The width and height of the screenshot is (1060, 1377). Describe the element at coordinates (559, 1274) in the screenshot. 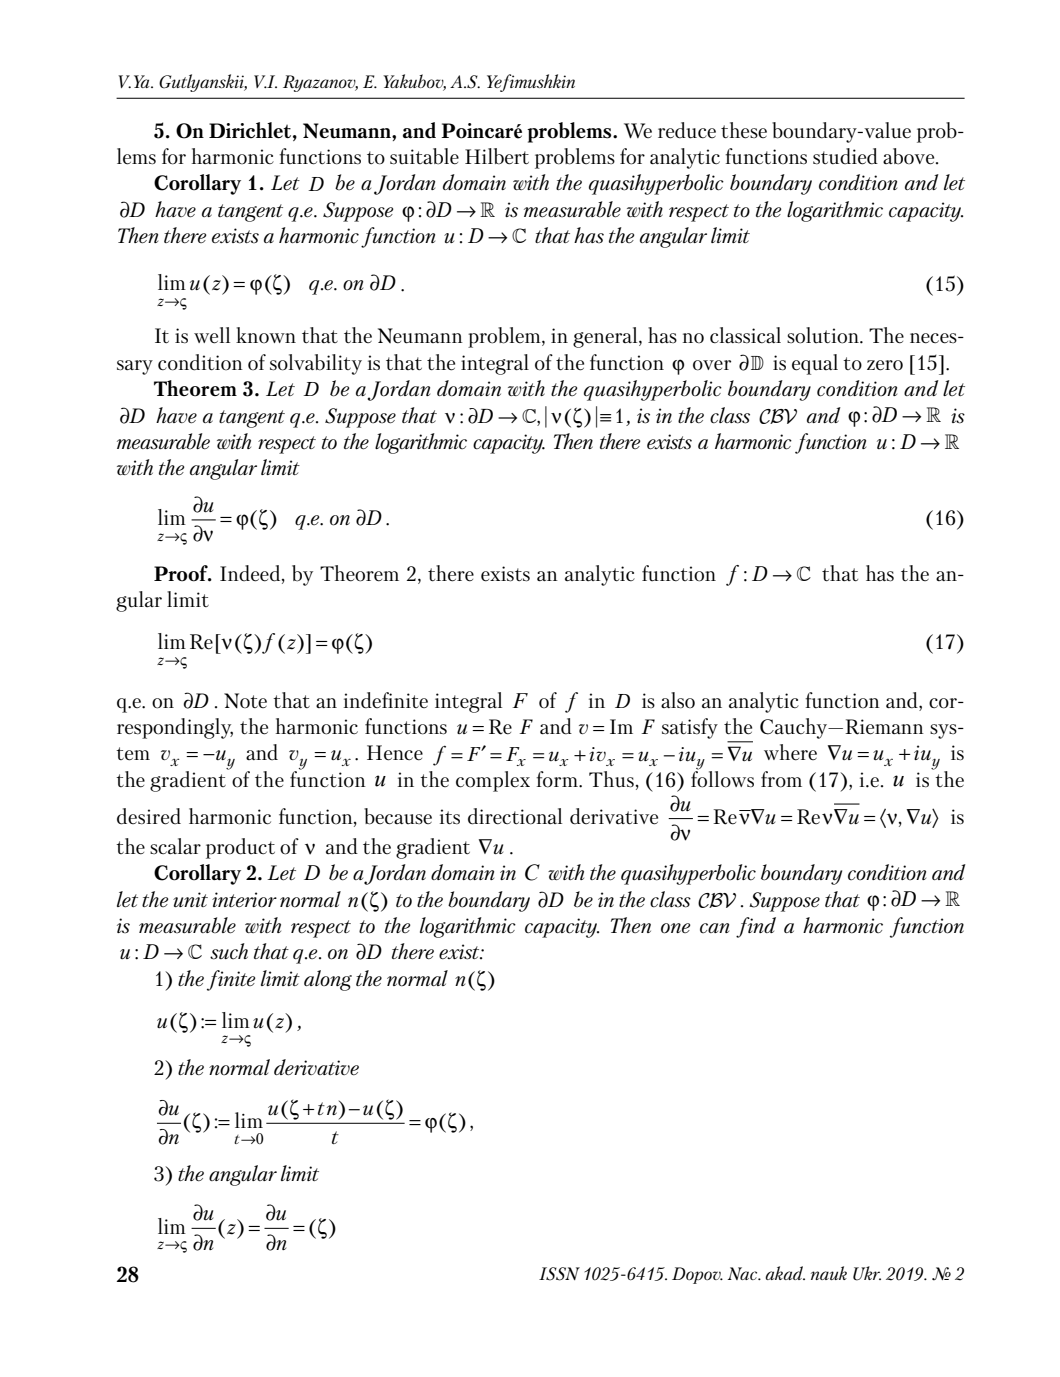

I see `ISSN` at that location.
